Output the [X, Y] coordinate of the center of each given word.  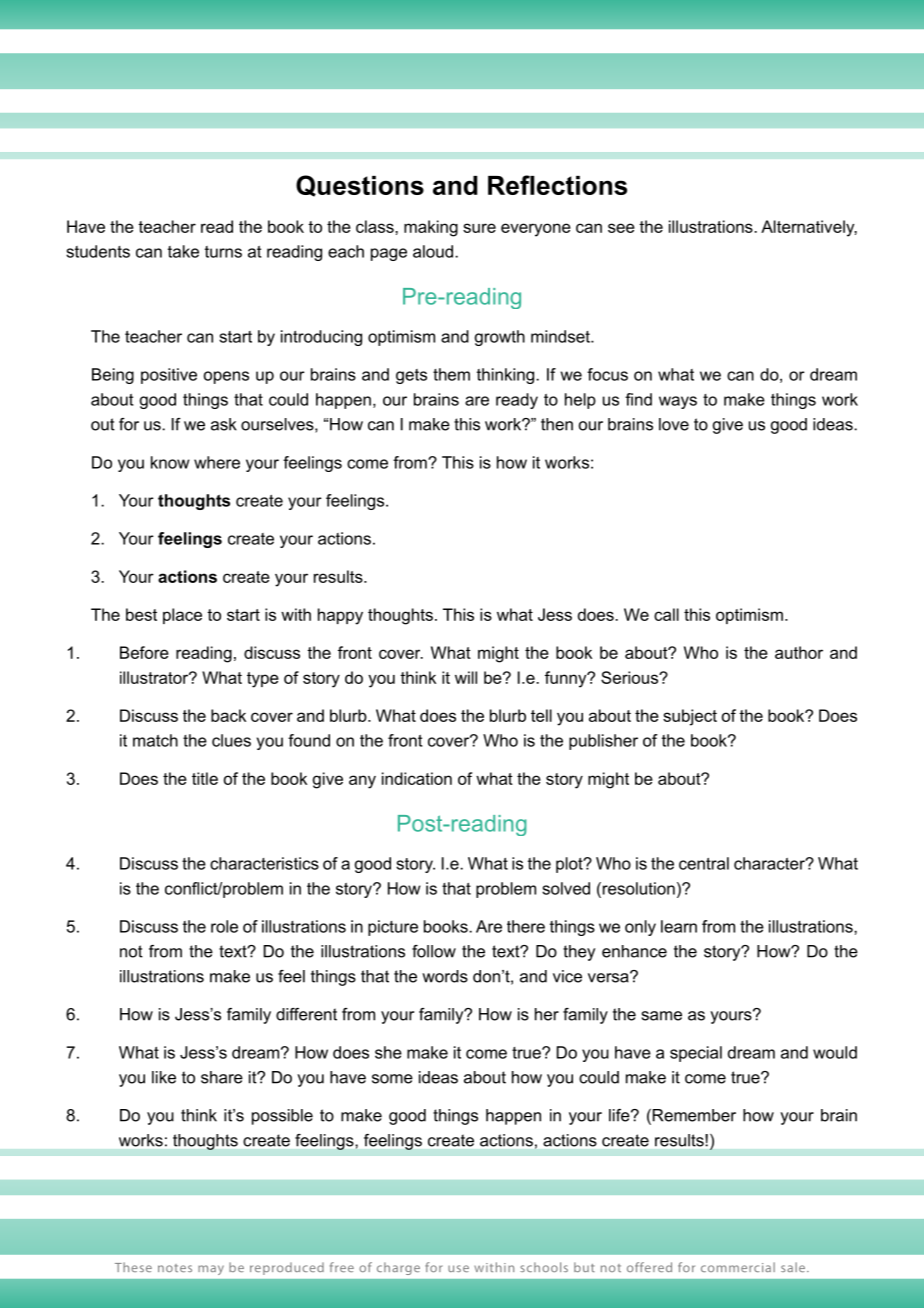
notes [175, 1268]
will [466, 677]
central [704, 863]
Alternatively [809, 228]
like [164, 1077]
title [205, 778]
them [451, 374]
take [183, 251]
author [799, 652]
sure [479, 228]
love [674, 424]
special [696, 1054]
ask [224, 424]
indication [417, 778]
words [445, 976]
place [182, 616]
